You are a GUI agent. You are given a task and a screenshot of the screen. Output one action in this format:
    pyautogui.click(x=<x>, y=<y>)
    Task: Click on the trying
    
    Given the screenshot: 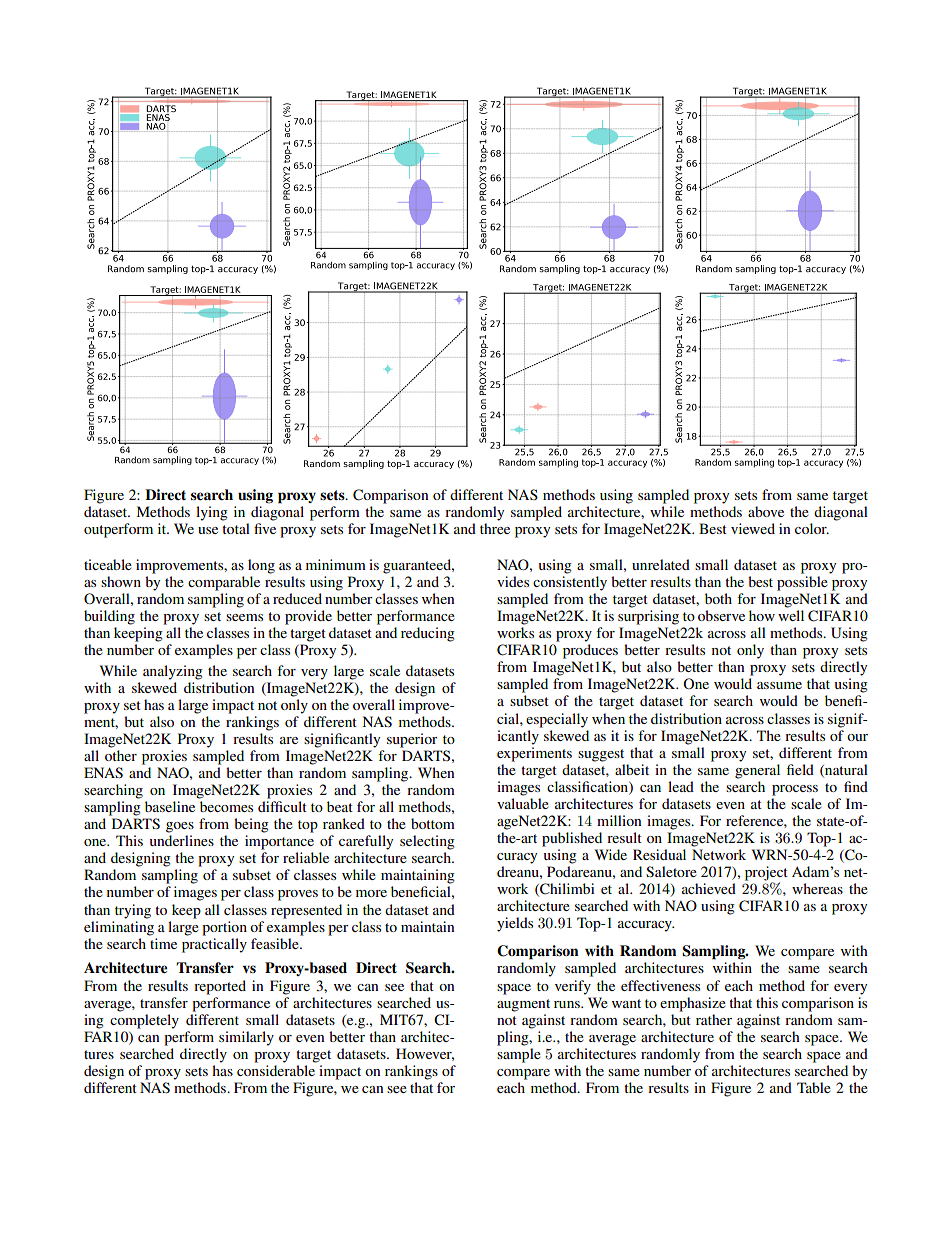 What is the action you would take?
    pyautogui.click(x=133, y=911)
